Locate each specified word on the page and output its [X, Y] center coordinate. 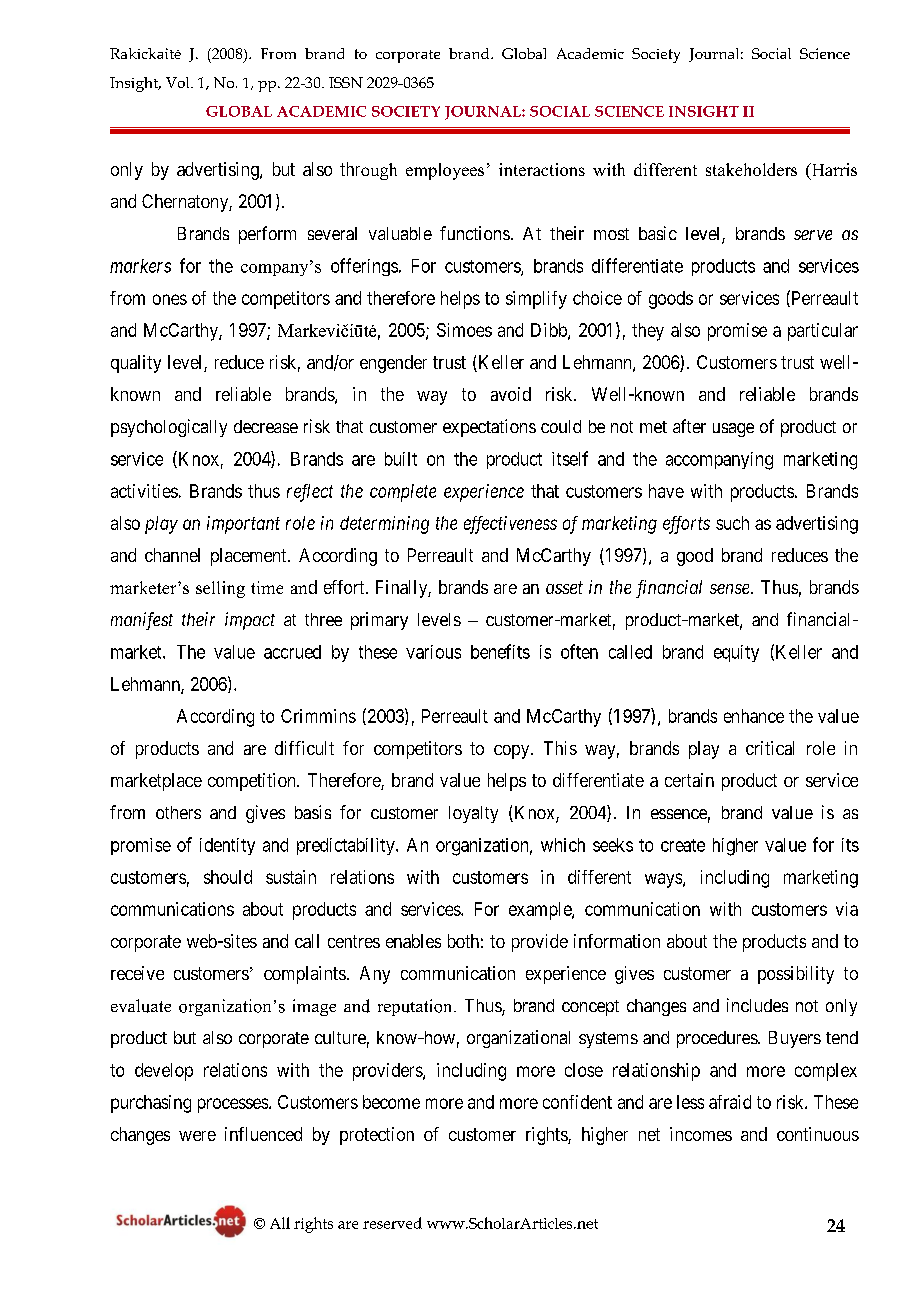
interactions [542, 169]
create [683, 845]
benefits [500, 651]
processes [233, 1105]
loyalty [473, 814]
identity [227, 846]
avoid [511, 394]
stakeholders [751, 169]
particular [823, 332]
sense [731, 589]
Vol [179, 82]
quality [136, 364]
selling [220, 589]
